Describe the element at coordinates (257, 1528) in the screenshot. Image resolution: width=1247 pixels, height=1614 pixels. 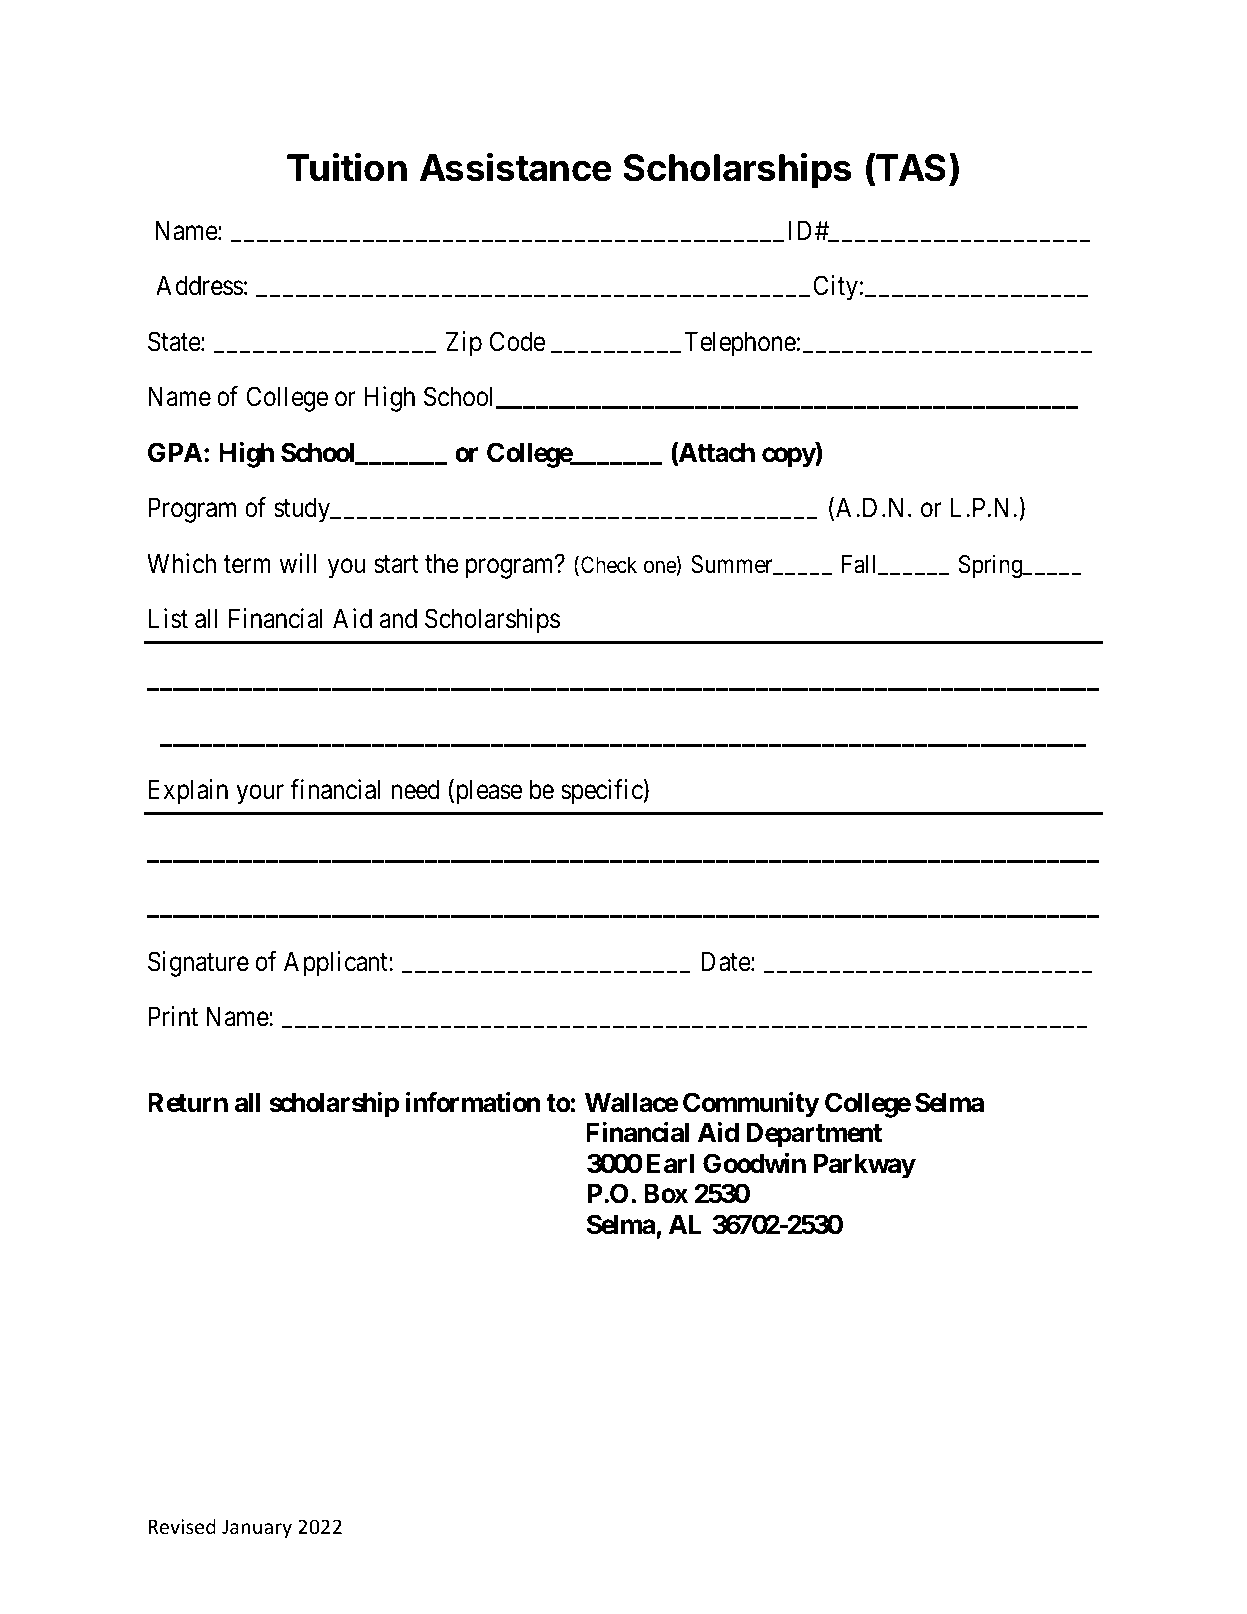
I see `January` at that location.
